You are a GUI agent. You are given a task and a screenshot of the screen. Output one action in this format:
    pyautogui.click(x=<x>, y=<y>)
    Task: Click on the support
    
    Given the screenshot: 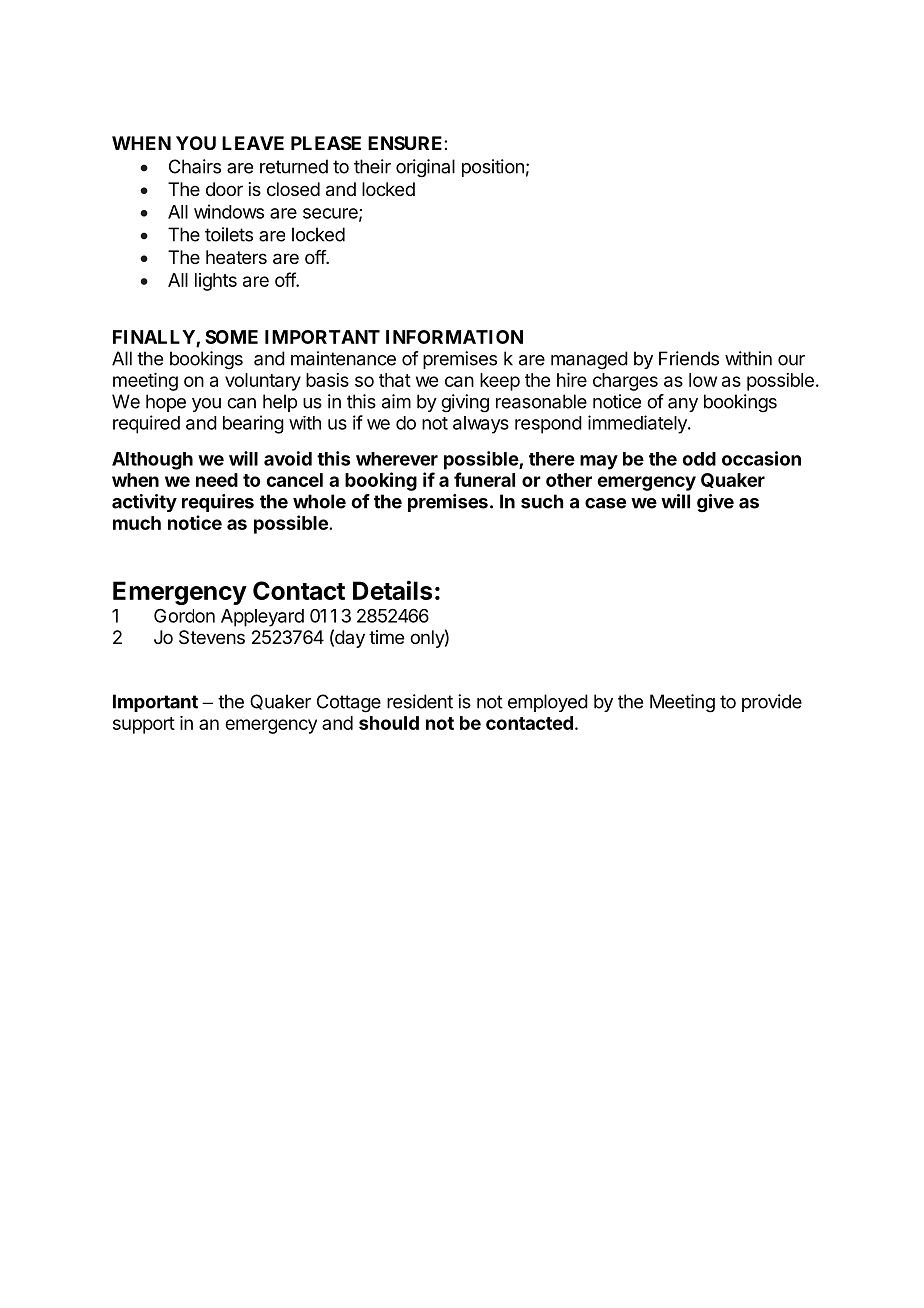 What is the action you would take?
    pyautogui.click(x=144, y=725)
